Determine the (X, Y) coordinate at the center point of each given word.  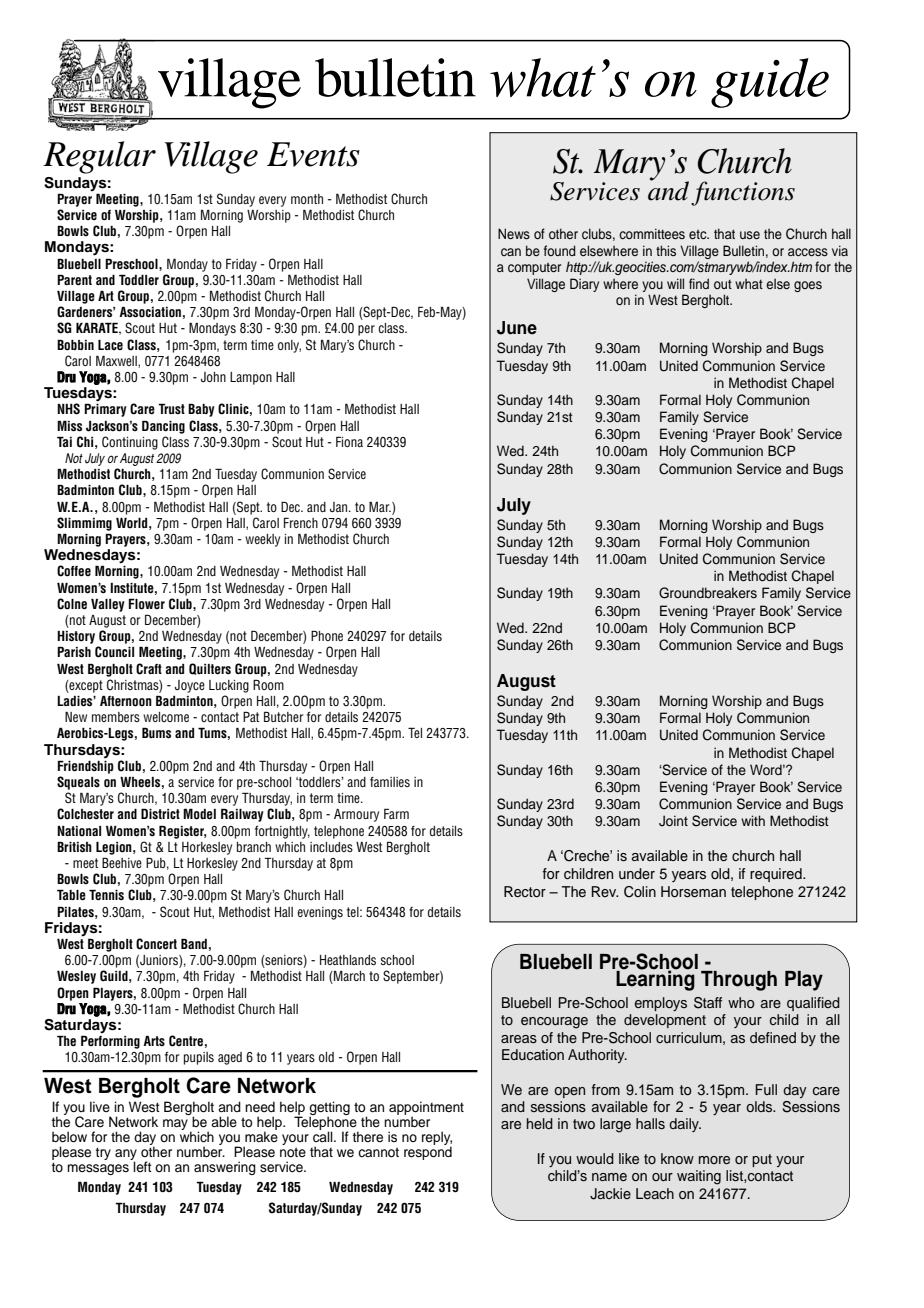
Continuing (130, 443)
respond (428, 1152)
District (160, 813)
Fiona (349, 441)
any (126, 1156)
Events (313, 154)
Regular (99, 157)
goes (808, 286)
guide (770, 83)
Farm (396, 813)
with (753, 820)
